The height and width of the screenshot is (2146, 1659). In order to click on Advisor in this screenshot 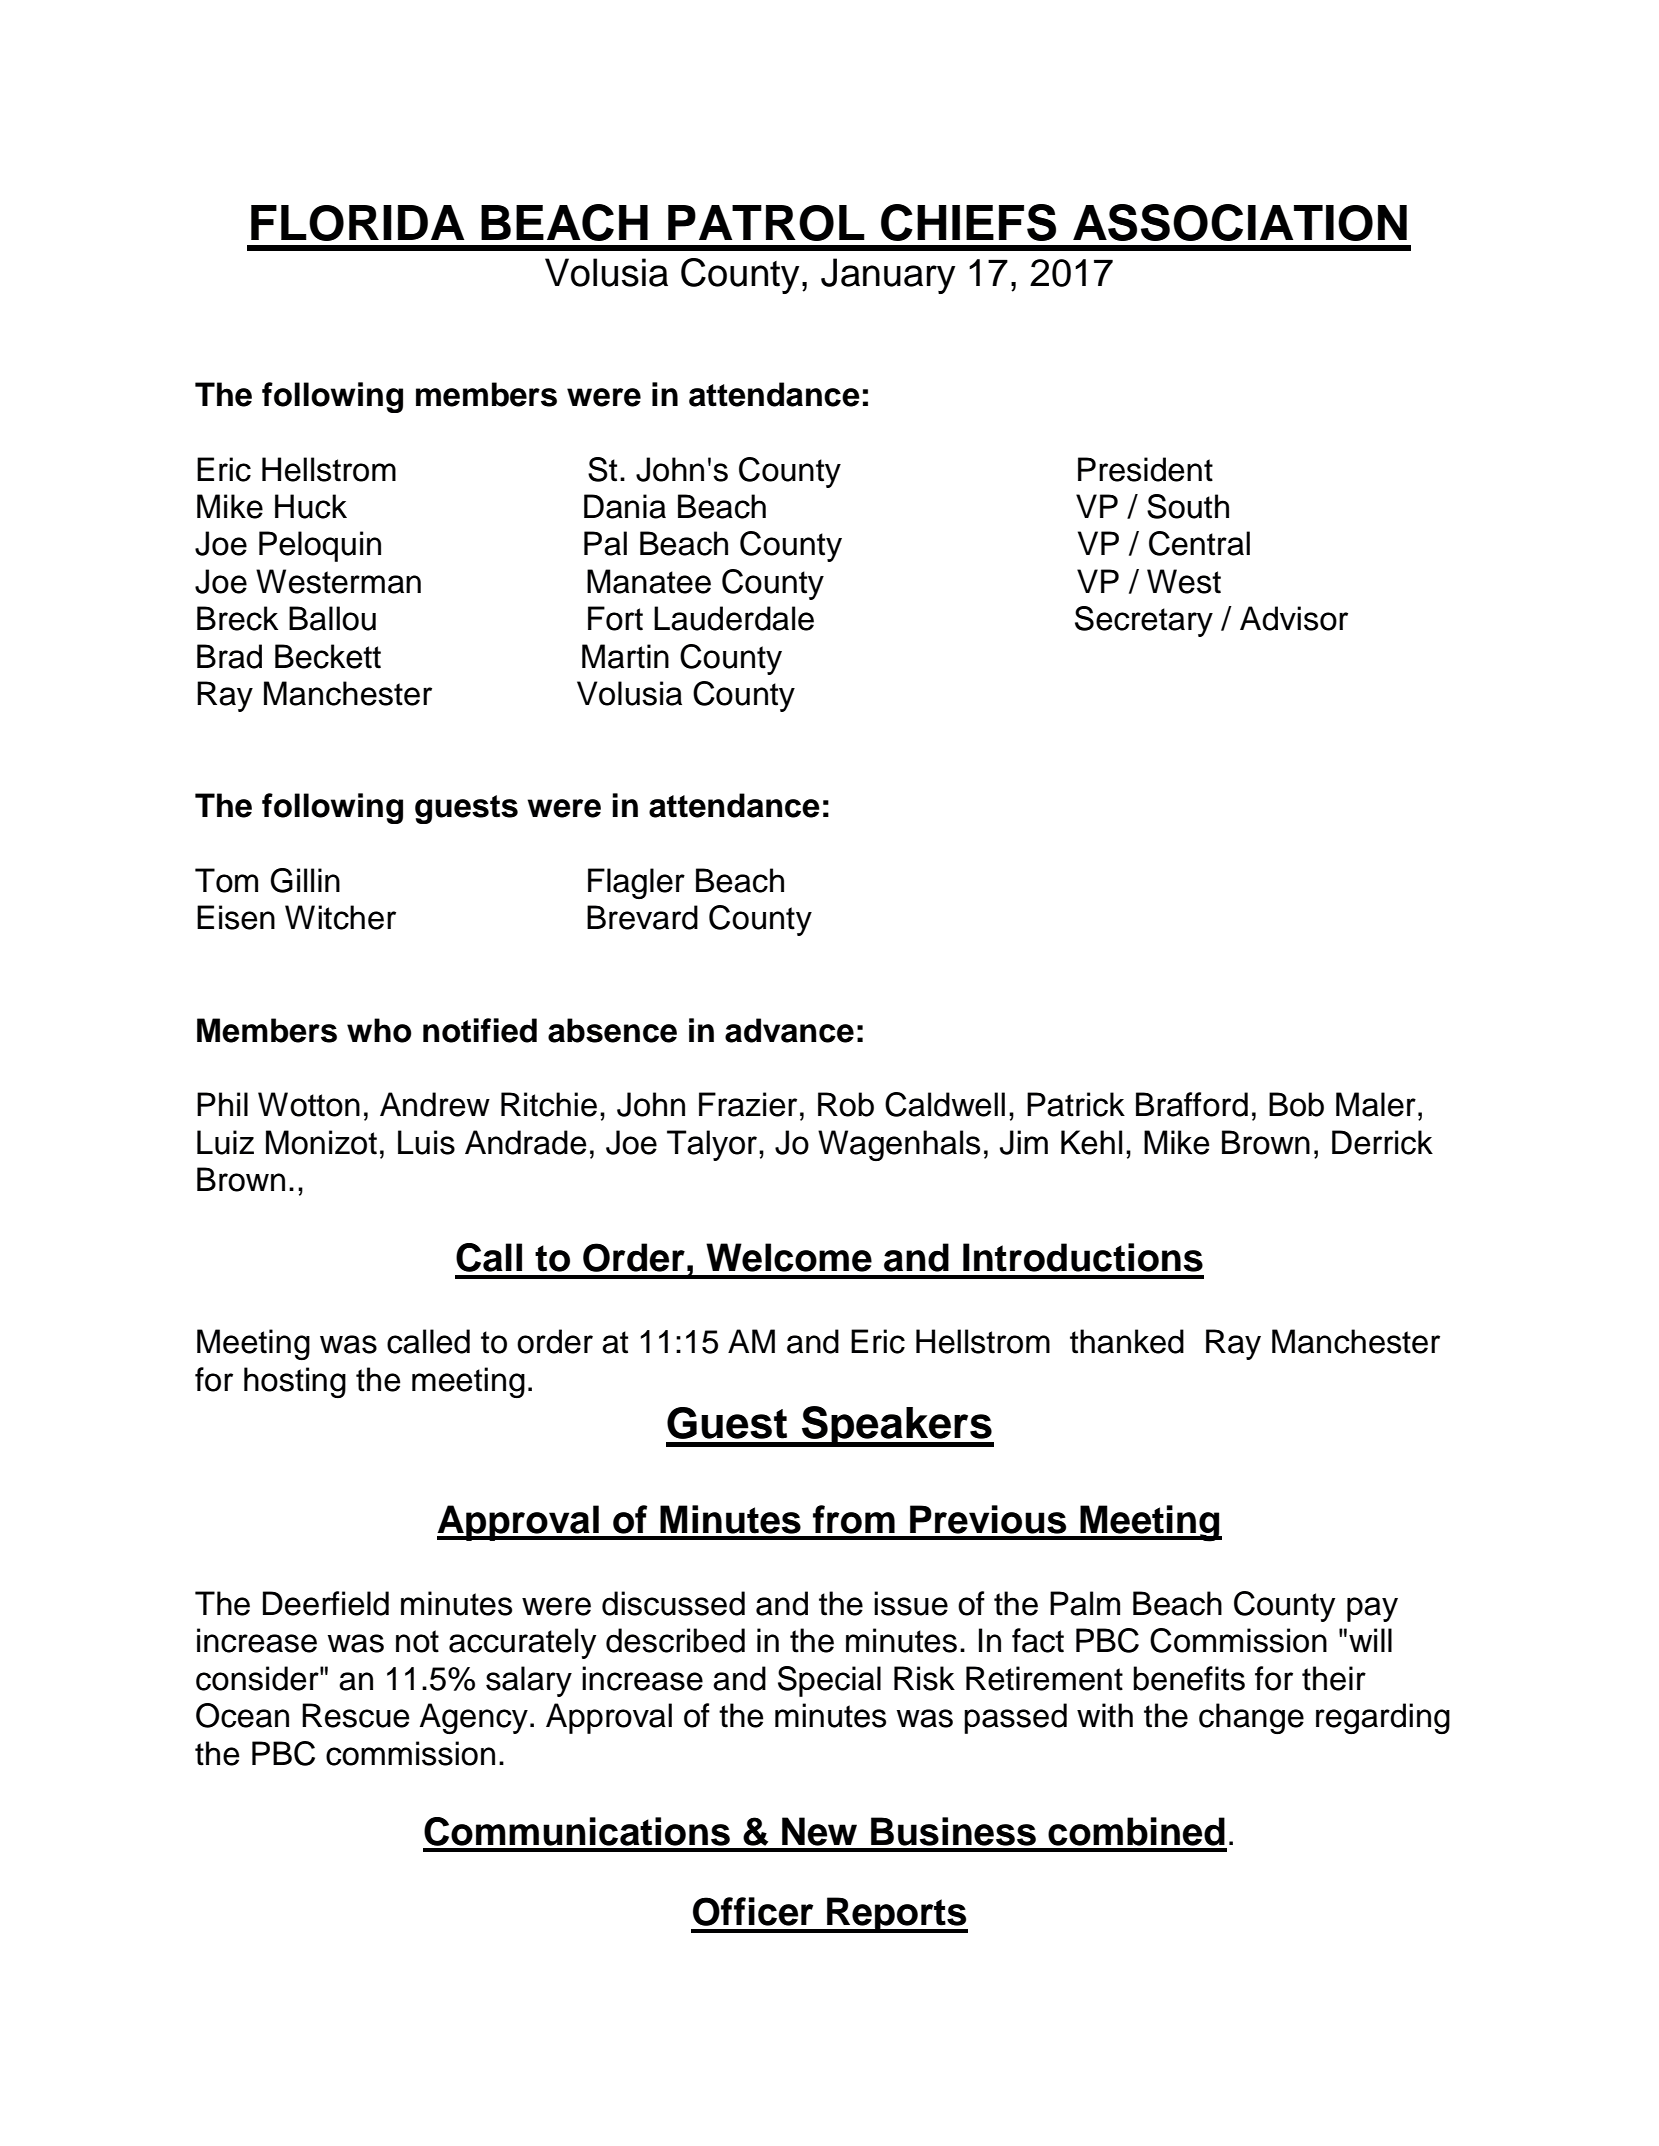, I will do `click(1294, 618)`.
